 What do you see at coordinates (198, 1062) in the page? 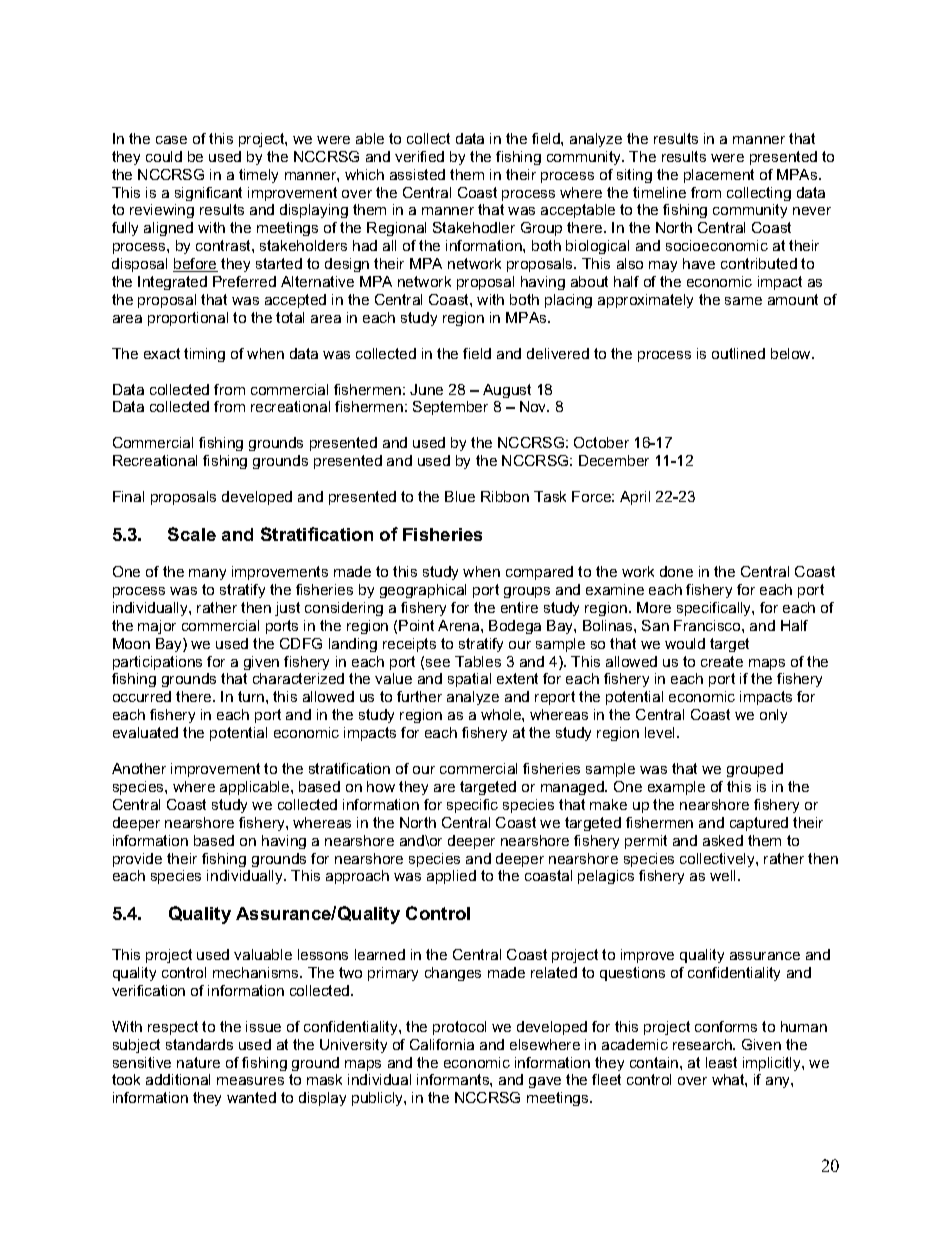
I see `nature` at bounding box center [198, 1062].
